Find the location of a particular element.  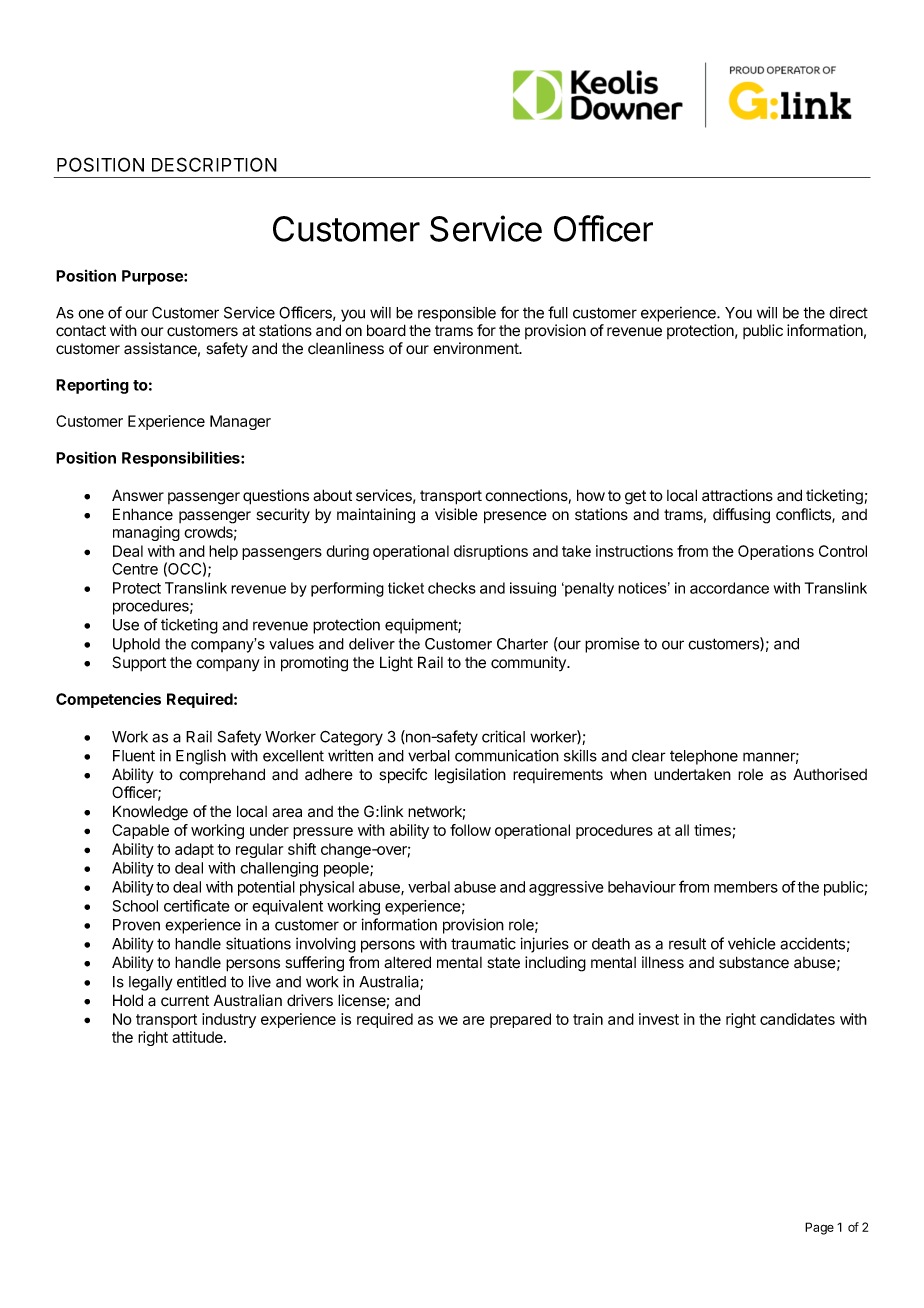

Page is located at coordinates (819, 1228).
